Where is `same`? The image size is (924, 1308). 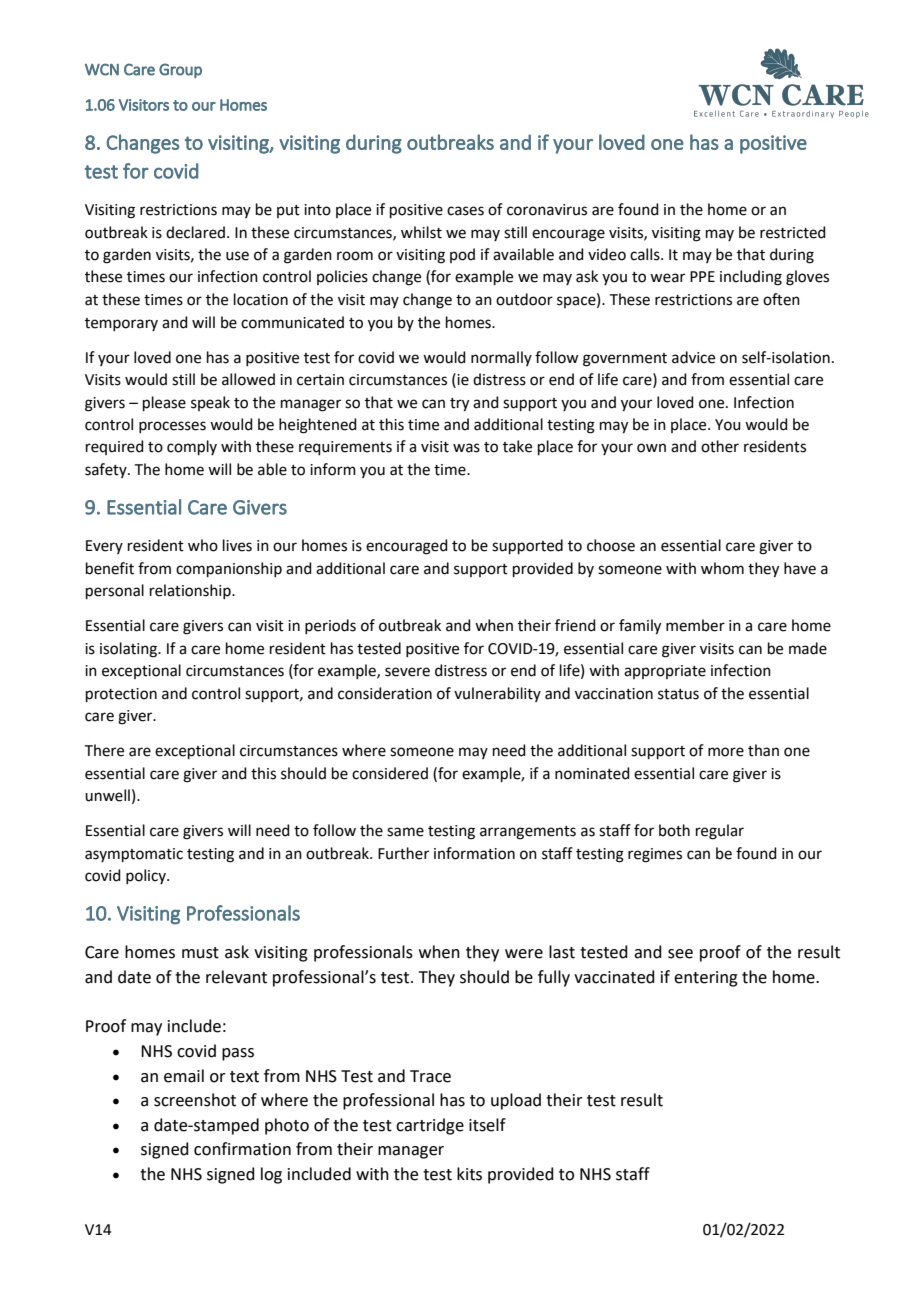 same is located at coordinates (405, 832).
